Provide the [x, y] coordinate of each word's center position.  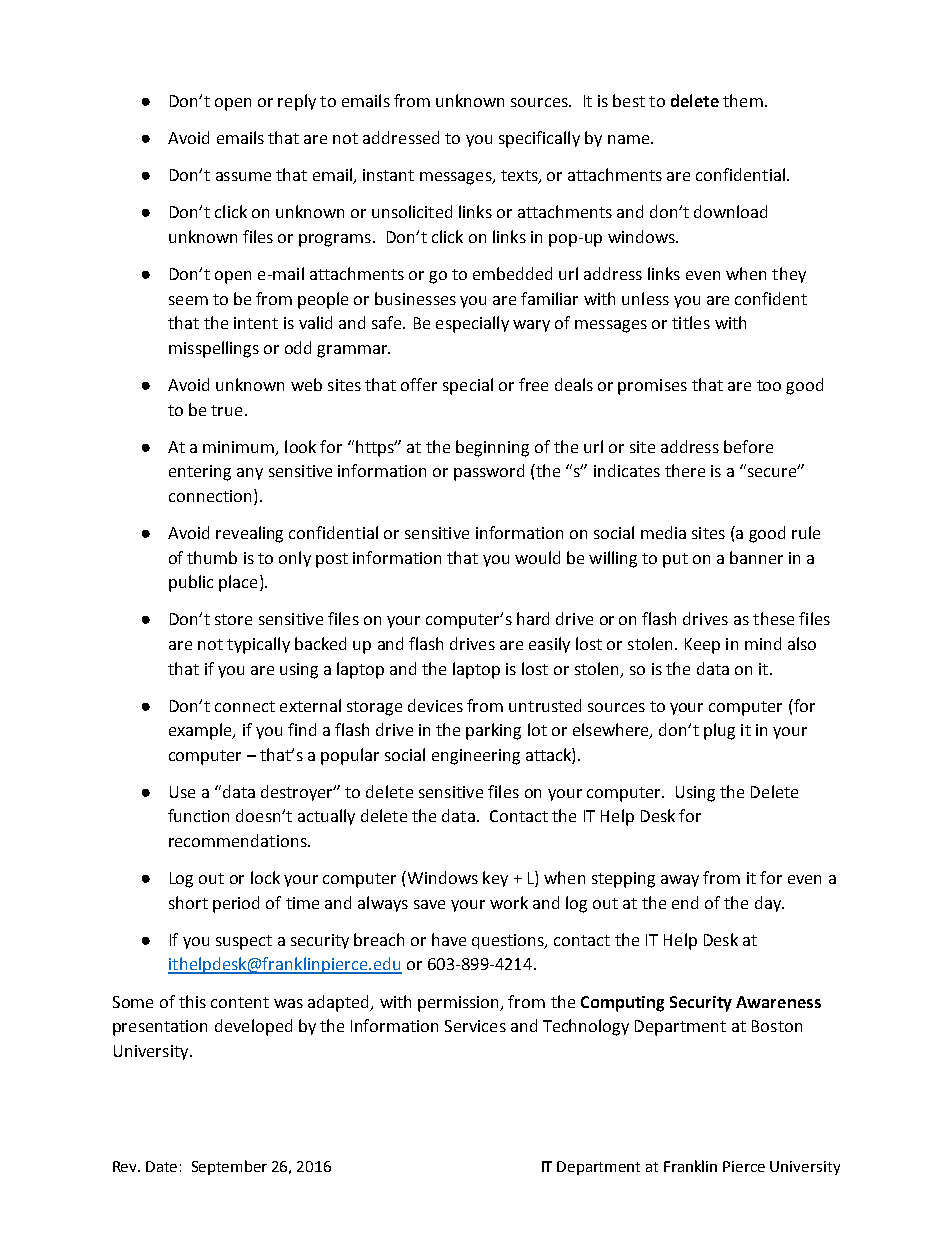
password [489, 472]
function [198, 815]
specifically [539, 139]
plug [719, 731]
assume [243, 176]
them [743, 100]
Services [475, 1026]
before [748, 446]
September [229, 1167]
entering [200, 473]
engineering [476, 757]
